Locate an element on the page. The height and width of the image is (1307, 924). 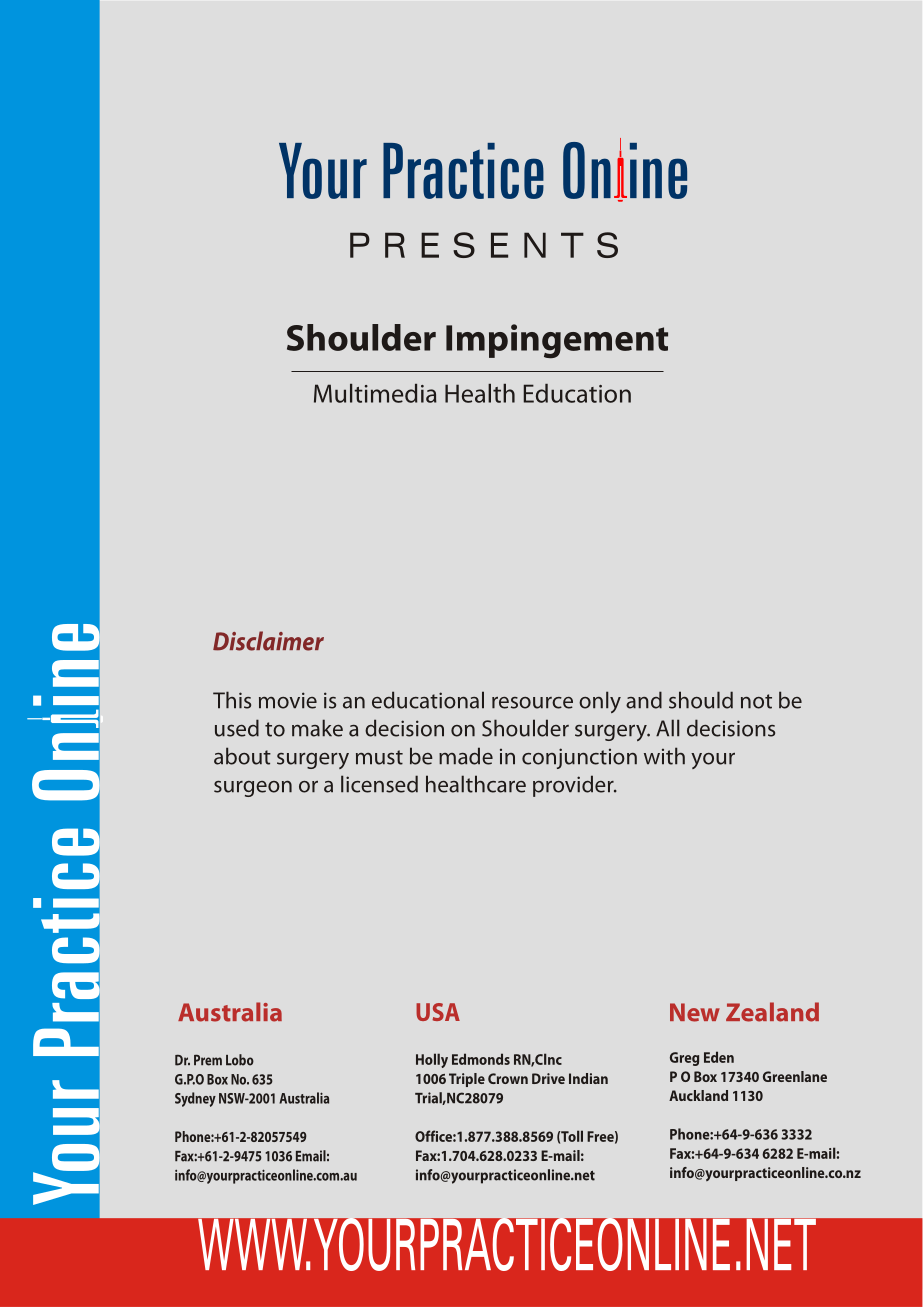
licensed is located at coordinates (379, 784).
